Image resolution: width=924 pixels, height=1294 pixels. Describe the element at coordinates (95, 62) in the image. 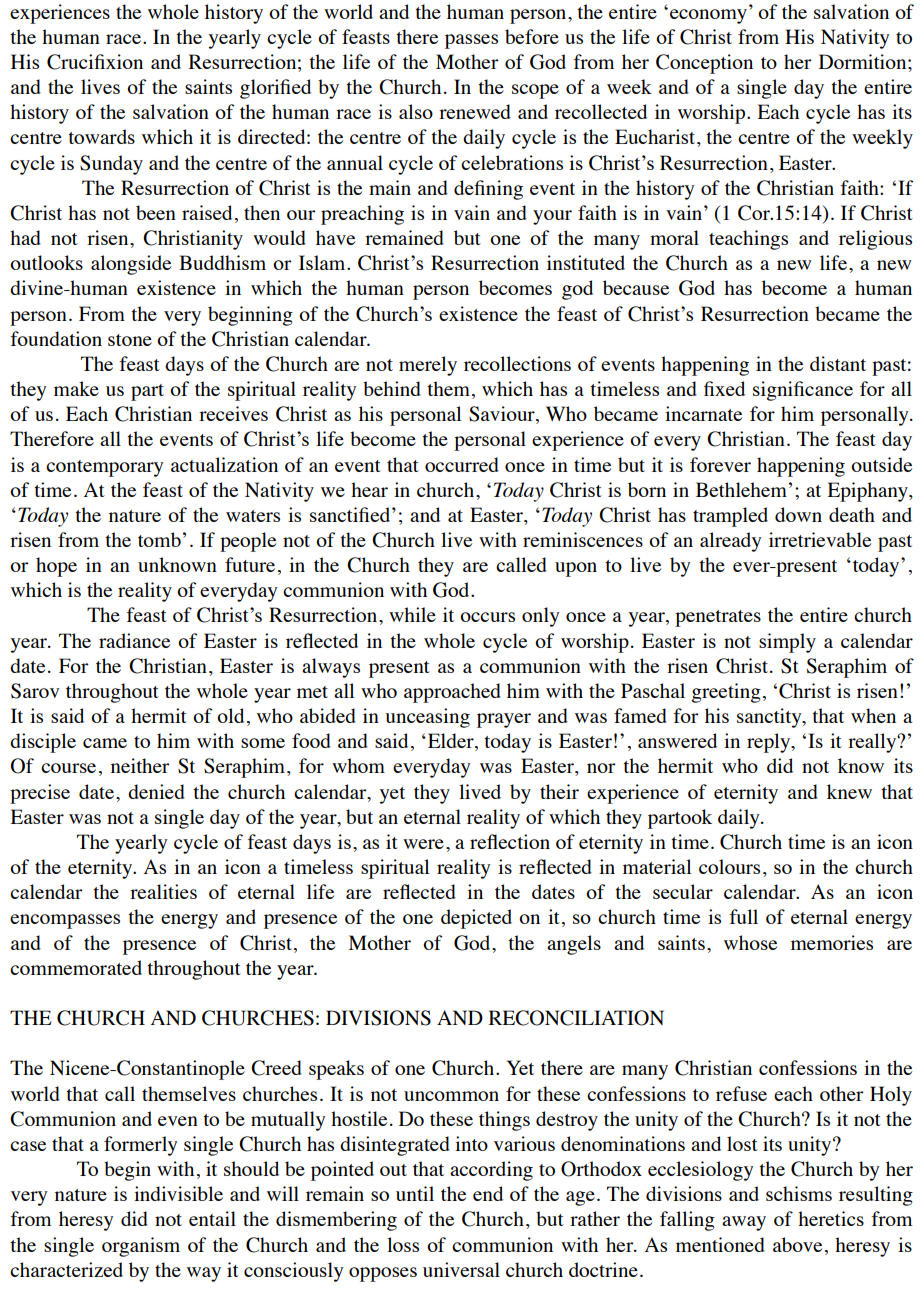

I see `Crucifixion` at that location.
